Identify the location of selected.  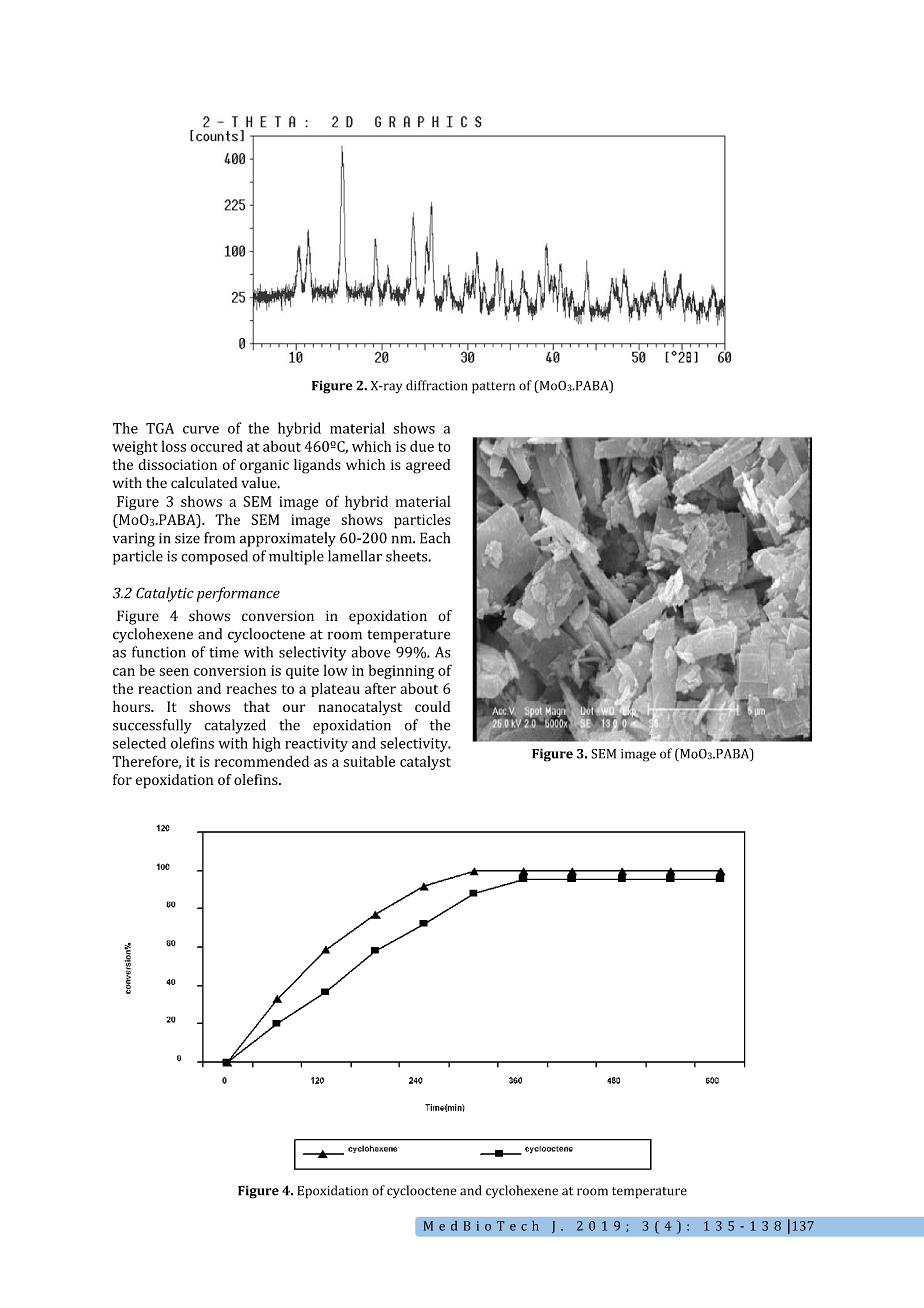
(139, 743).
